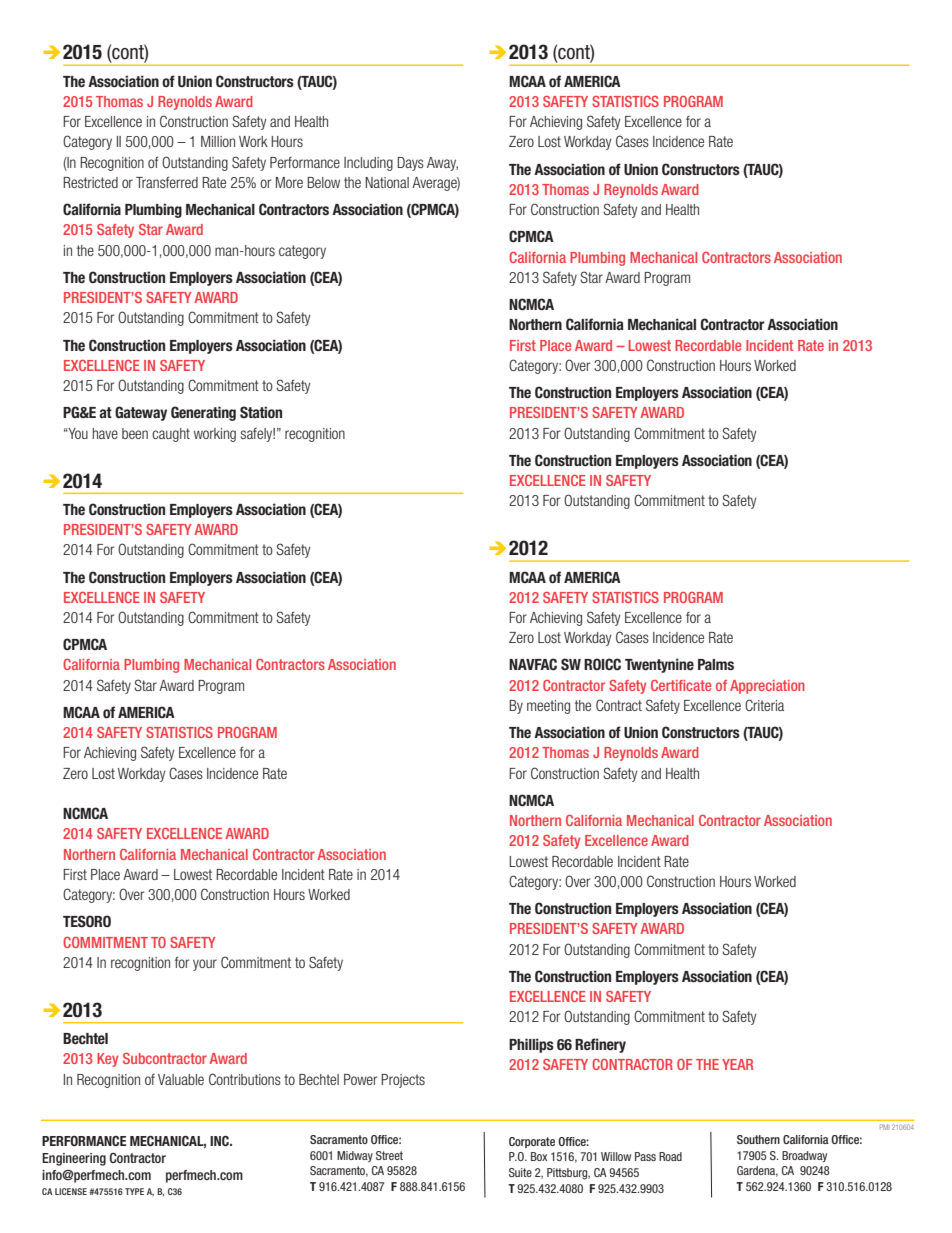 This screenshot has width=952, height=1233. Describe the element at coordinates (531, 1045) in the screenshot. I see `Phillips` at that location.
